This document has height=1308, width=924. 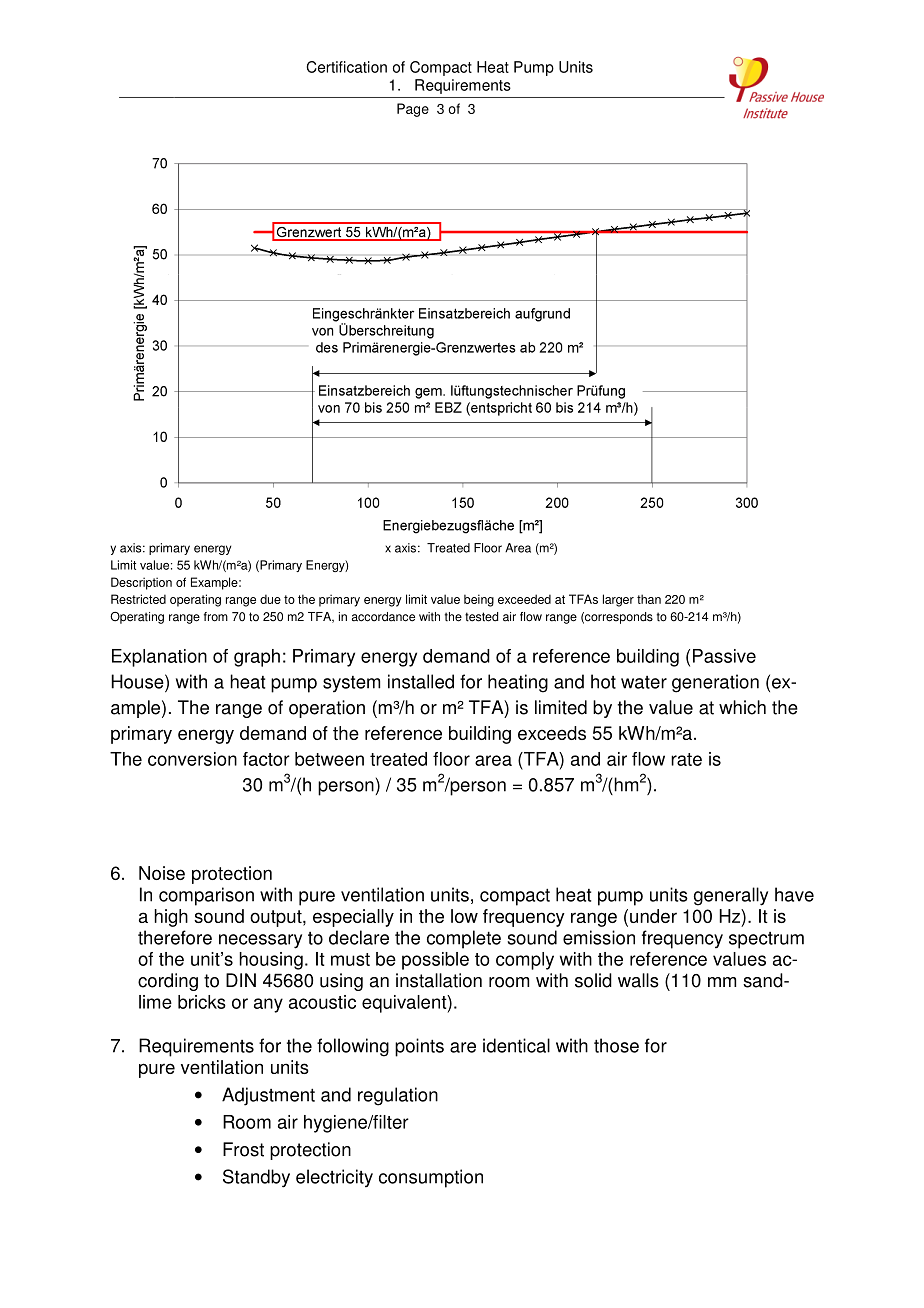 I want to click on generally, so click(x=731, y=896).
